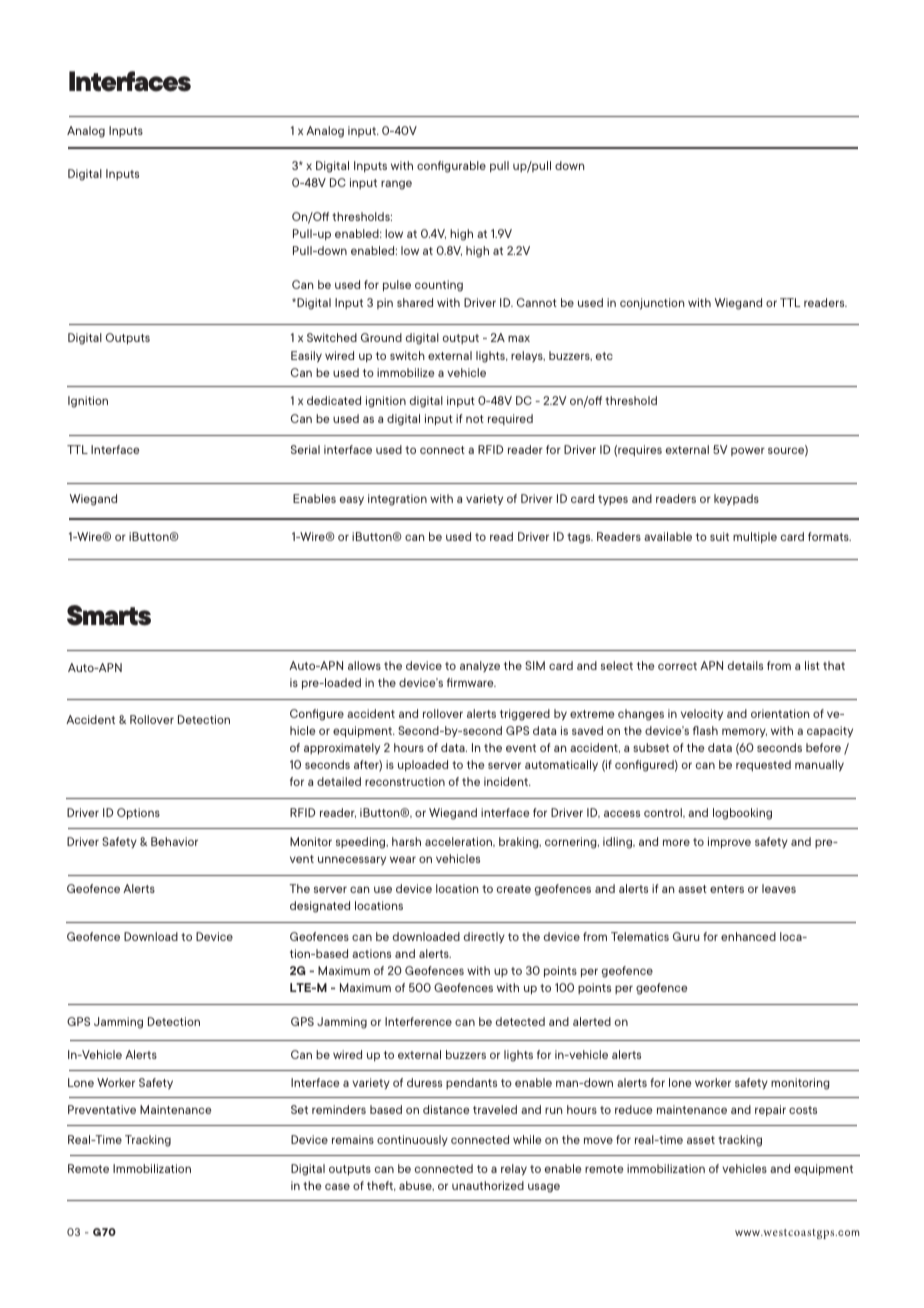 This screenshot has height=1308, width=924. Describe the element at coordinates (337, 1186) in the screenshot. I see `case` at that location.
